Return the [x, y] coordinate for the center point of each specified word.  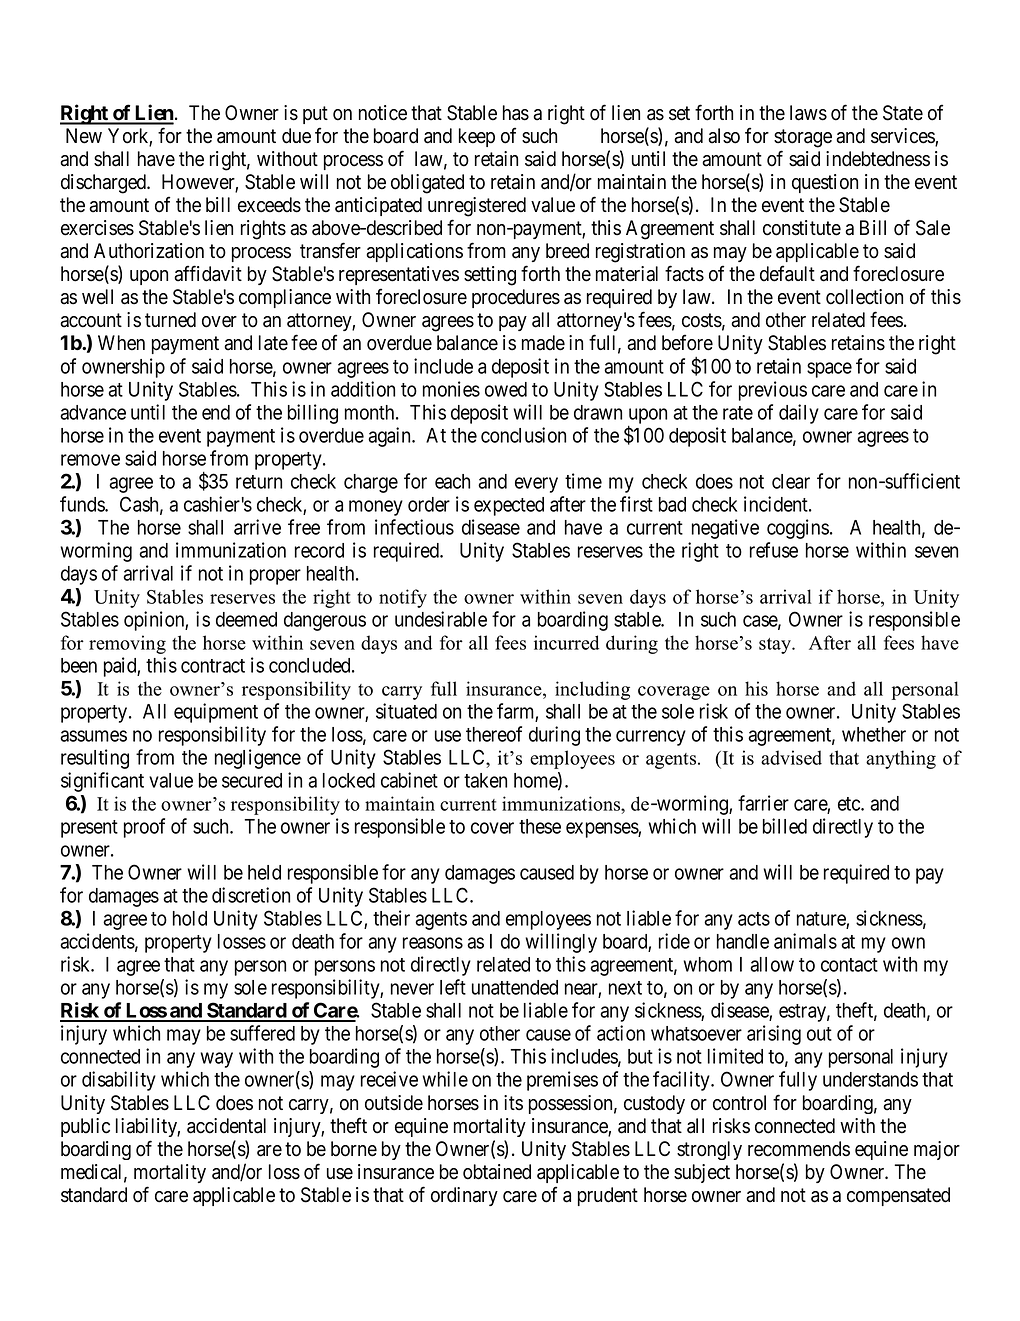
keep [477, 137]
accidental [226, 1126]
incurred [566, 642]
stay [776, 646]
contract [213, 666]
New [84, 136]
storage [803, 138]
